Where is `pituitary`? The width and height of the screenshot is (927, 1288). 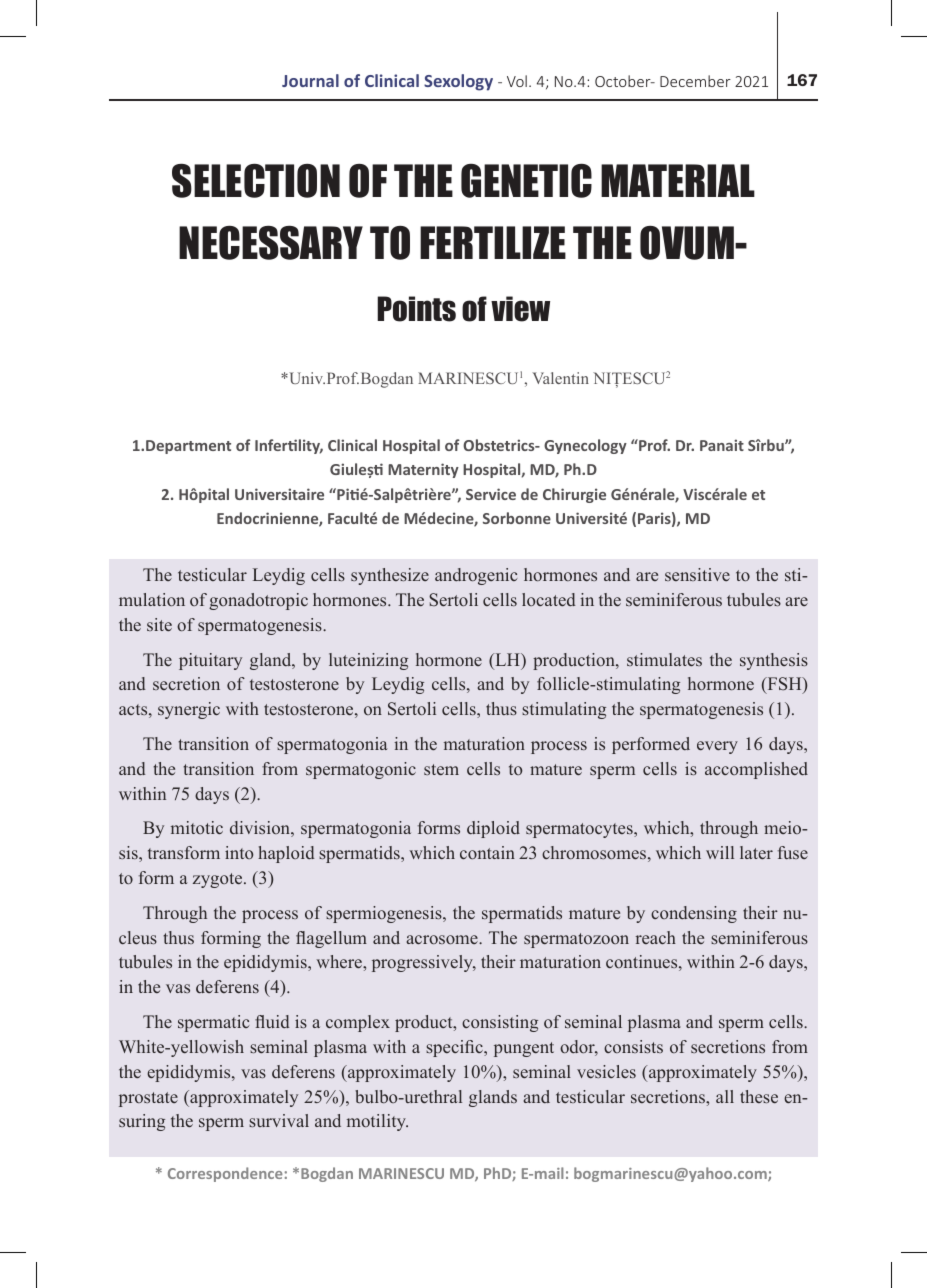 pituitary is located at coordinates (210, 661).
